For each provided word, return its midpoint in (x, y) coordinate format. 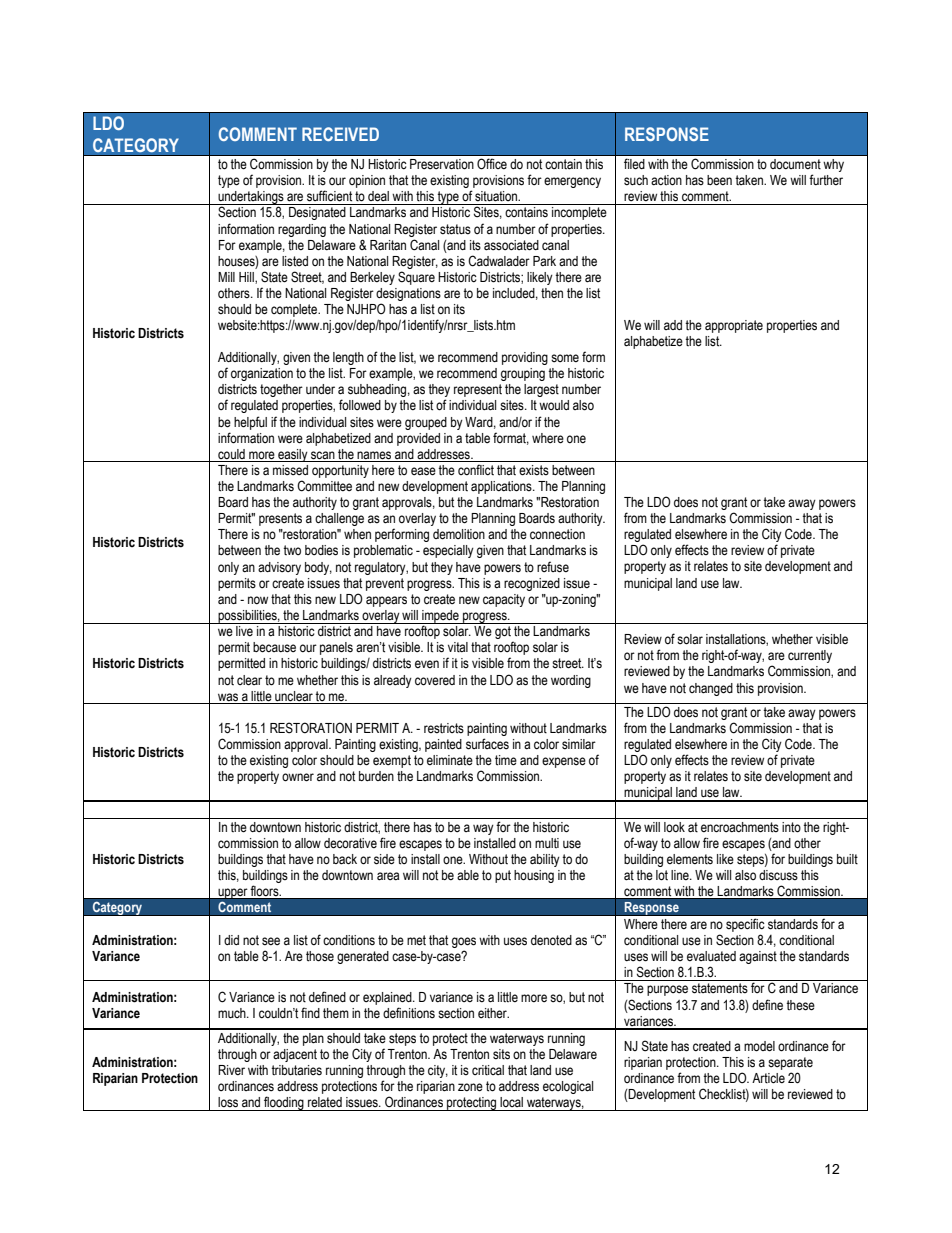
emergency (572, 182)
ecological (568, 1087)
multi (547, 843)
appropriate (734, 326)
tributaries (296, 1070)
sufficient (329, 196)
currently (810, 656)
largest (541, 390)
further (826, 180)
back (345, 859)
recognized (532, 584)
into (791, 827)
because (274, 647)
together (281, 390)
